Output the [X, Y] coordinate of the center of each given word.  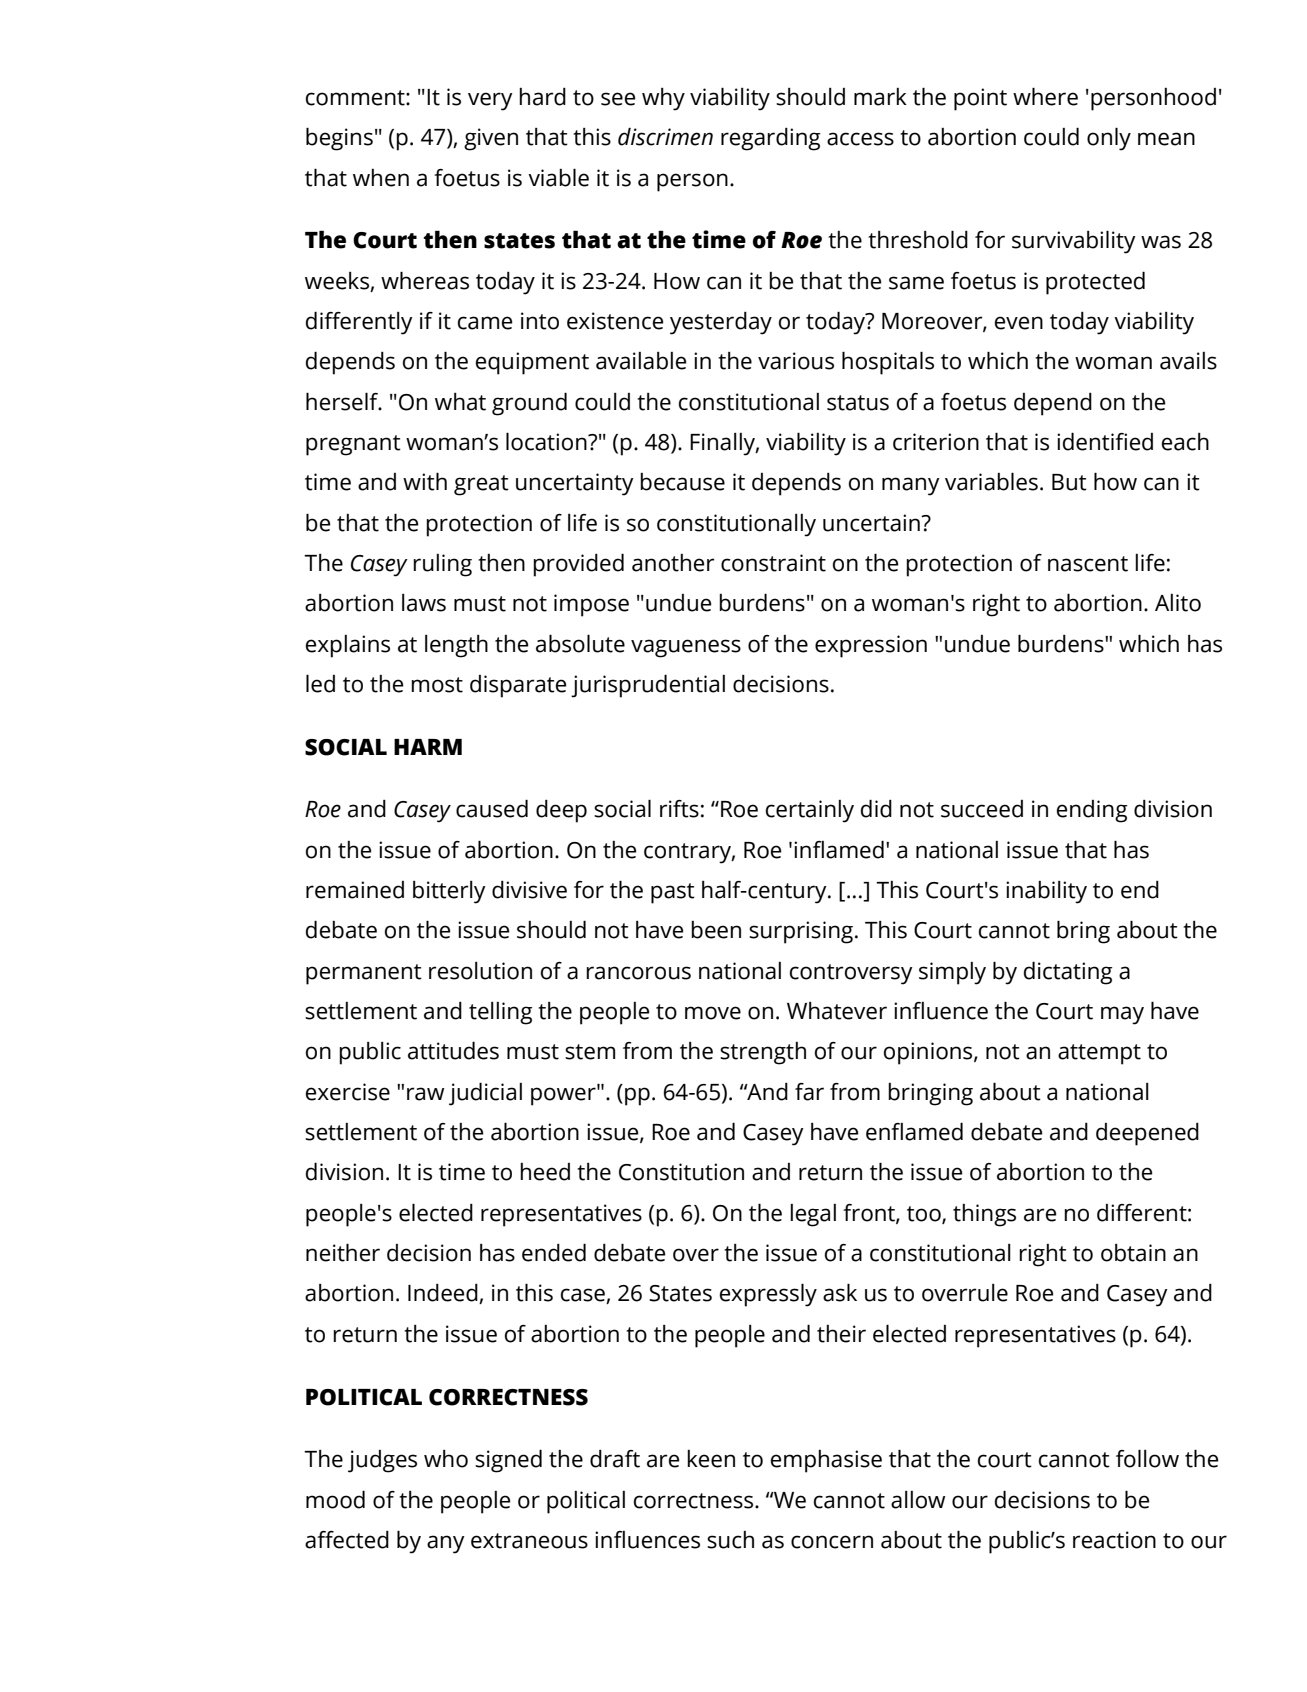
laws [424, 603]
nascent [1088, 564]
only [1109, 139]
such [730, 1540]
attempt [1099, 1054]
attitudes [453, 1050]
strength [763, 1053]
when [381, 178]
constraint [773, 563]
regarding [770, 139]
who [446, 1459]
